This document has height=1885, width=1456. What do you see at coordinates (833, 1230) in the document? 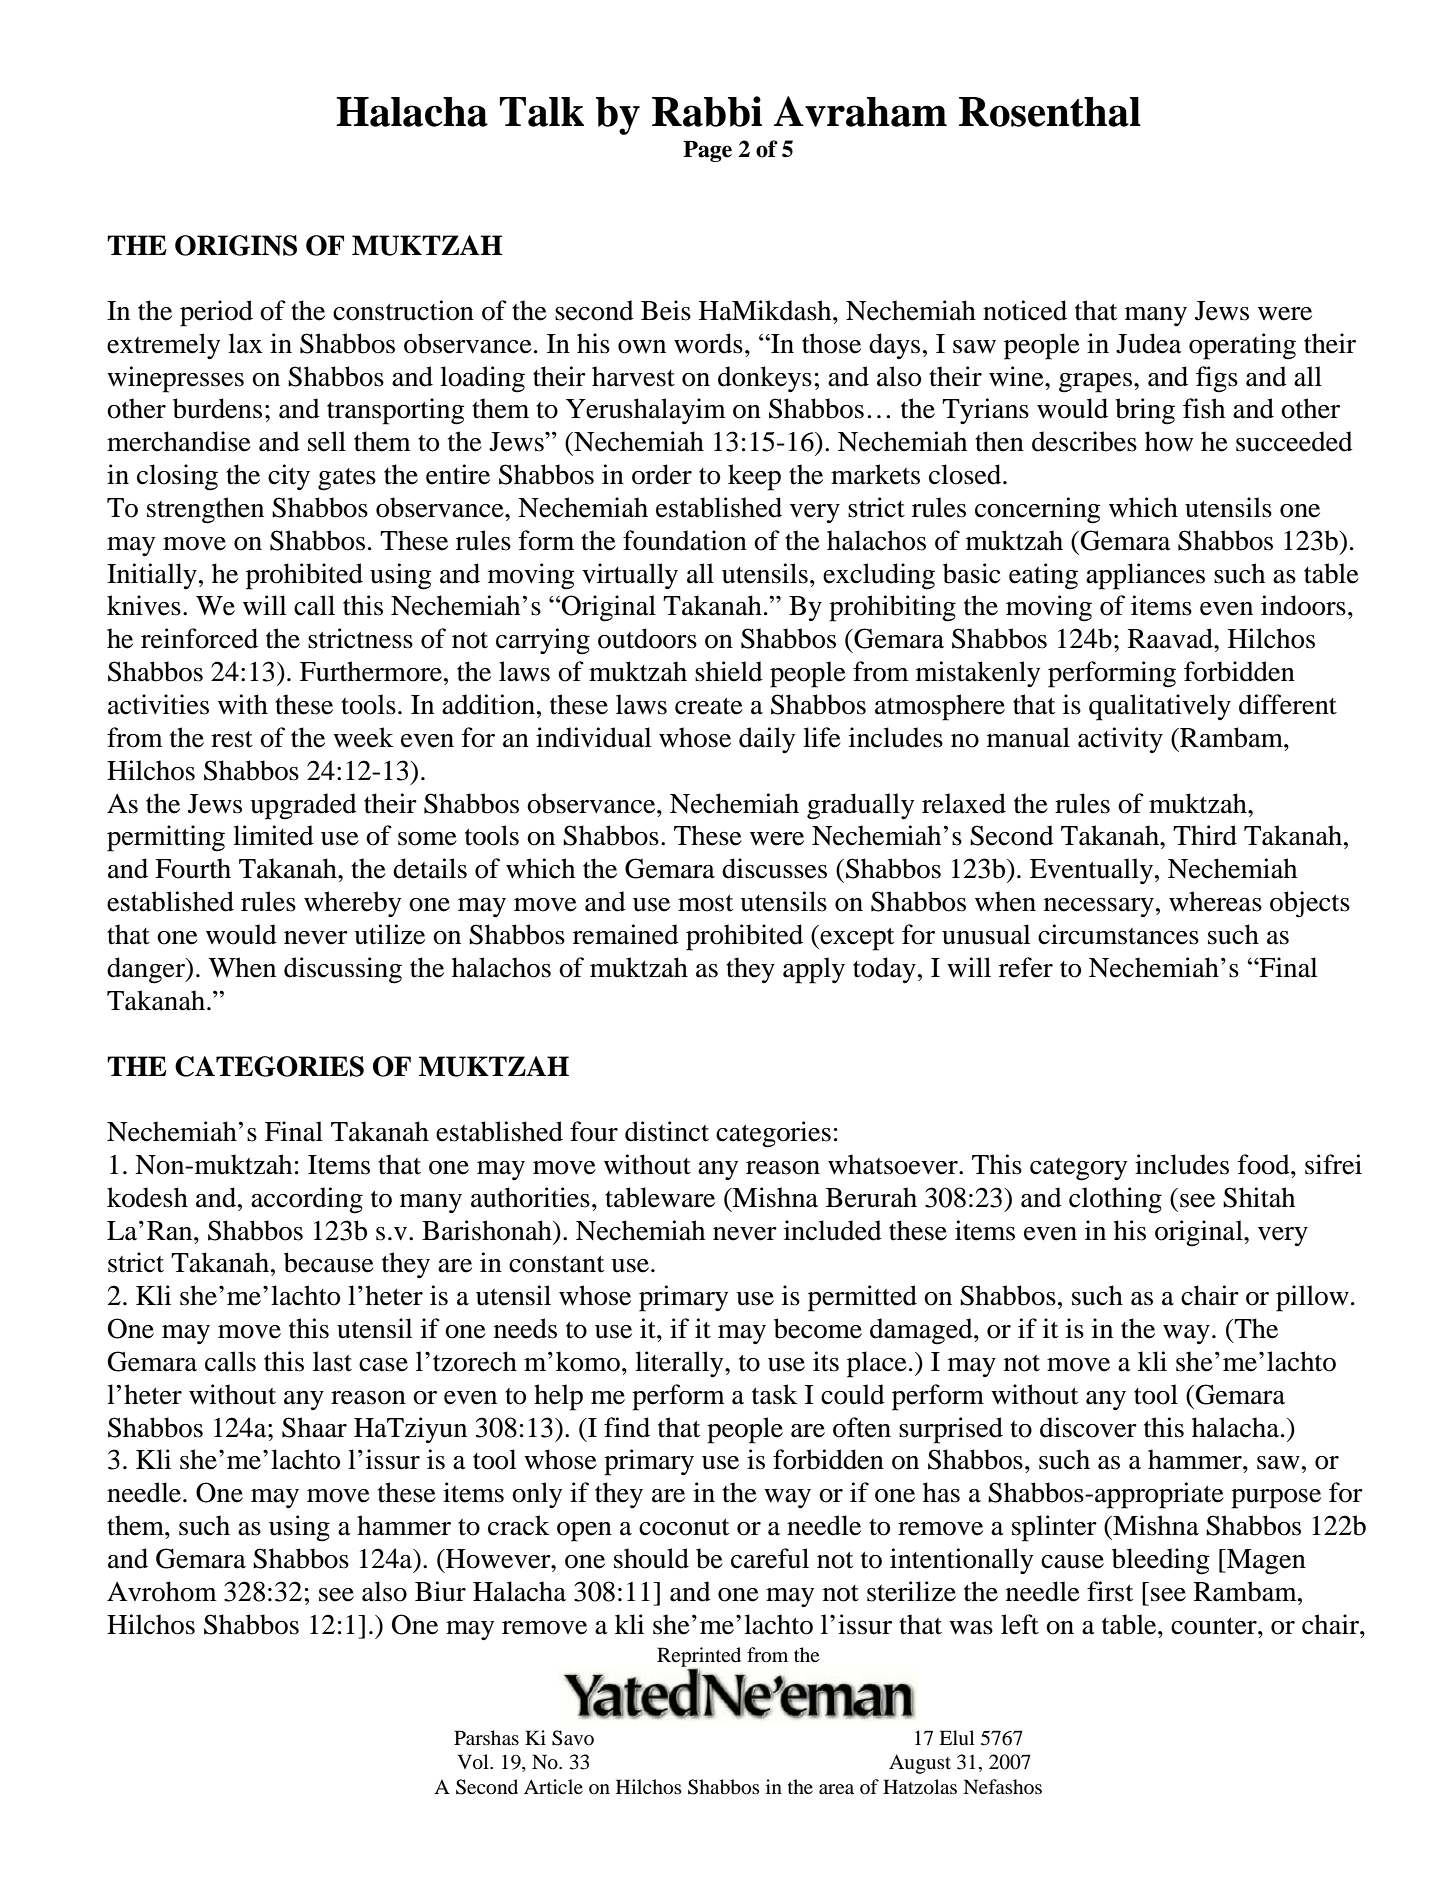
I see `included` at bounding box center [833, 1230].
